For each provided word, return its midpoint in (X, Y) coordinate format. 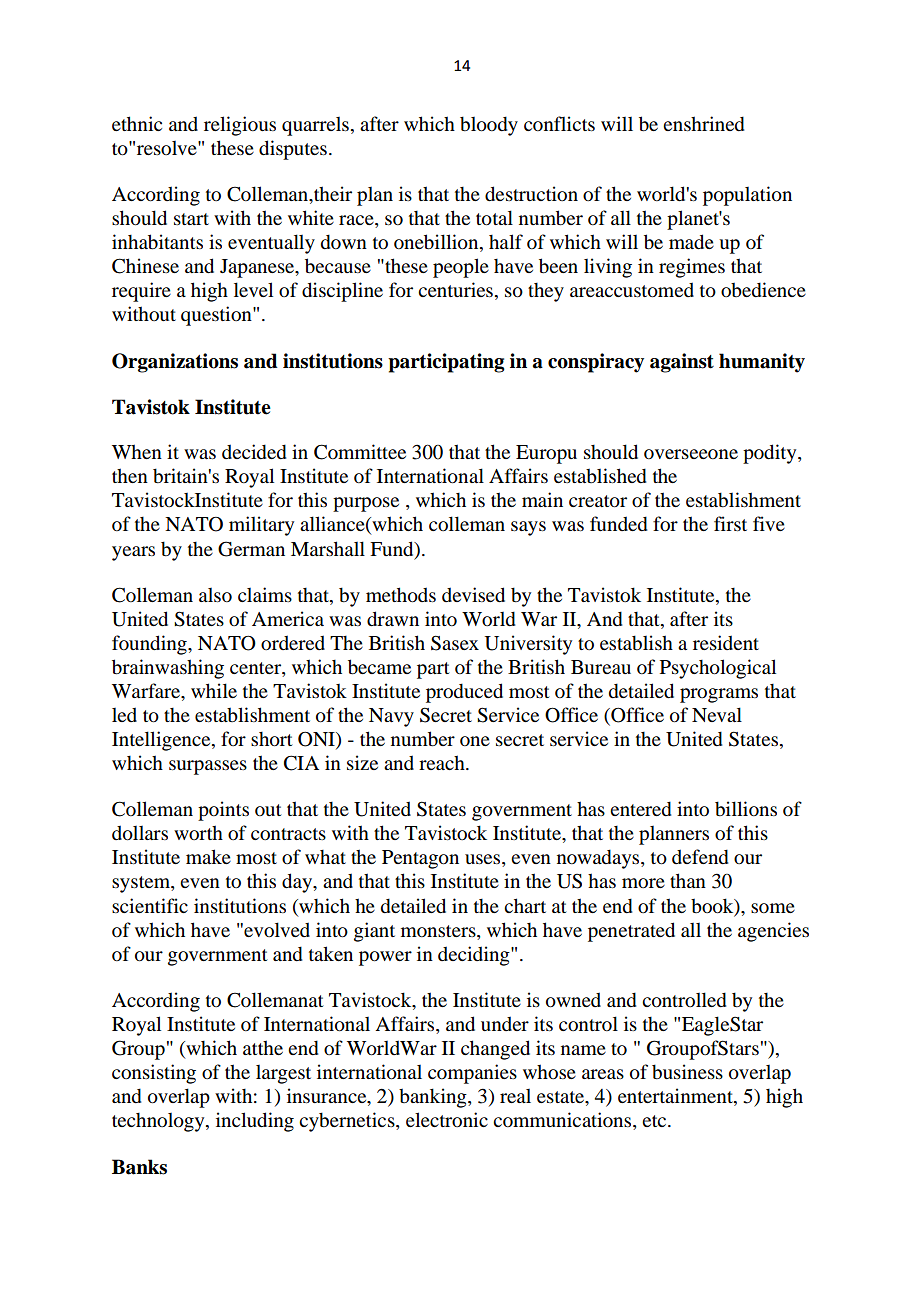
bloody (489, 126)
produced (464, 693)
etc (655, 1121)
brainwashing (168, 669)
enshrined (704, 124)
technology (159, 1122)
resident (726, 642)
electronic (447, 1119)
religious (240, 126)
